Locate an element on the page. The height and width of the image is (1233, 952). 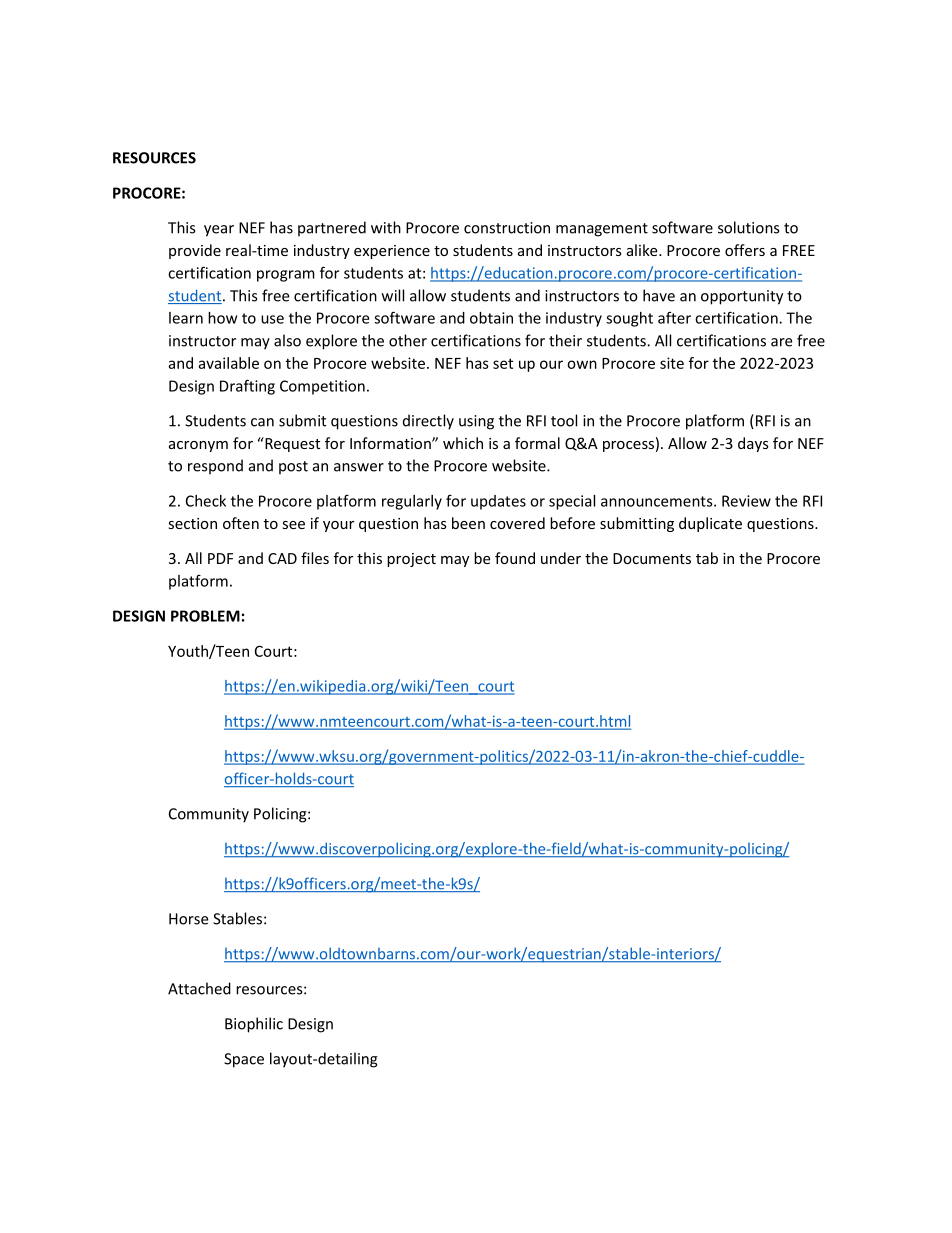
Biophilic is located at coordinates (254, 1025).
